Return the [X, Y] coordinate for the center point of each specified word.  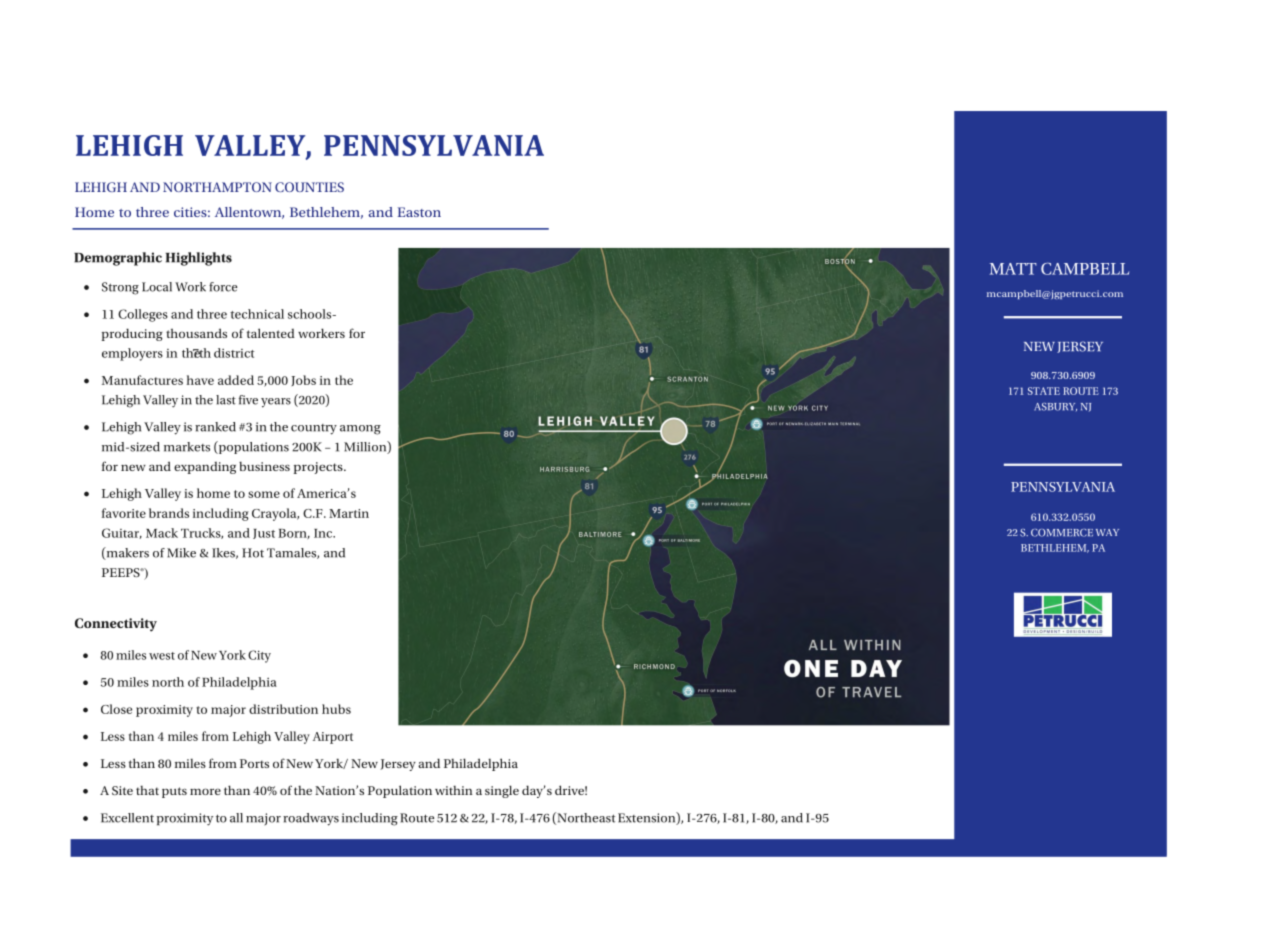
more [205, 791]
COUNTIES [309, 187]
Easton [419, 212]
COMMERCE [1062, 533]
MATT [1013, 269]
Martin [349, 513]
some [264, 494]
